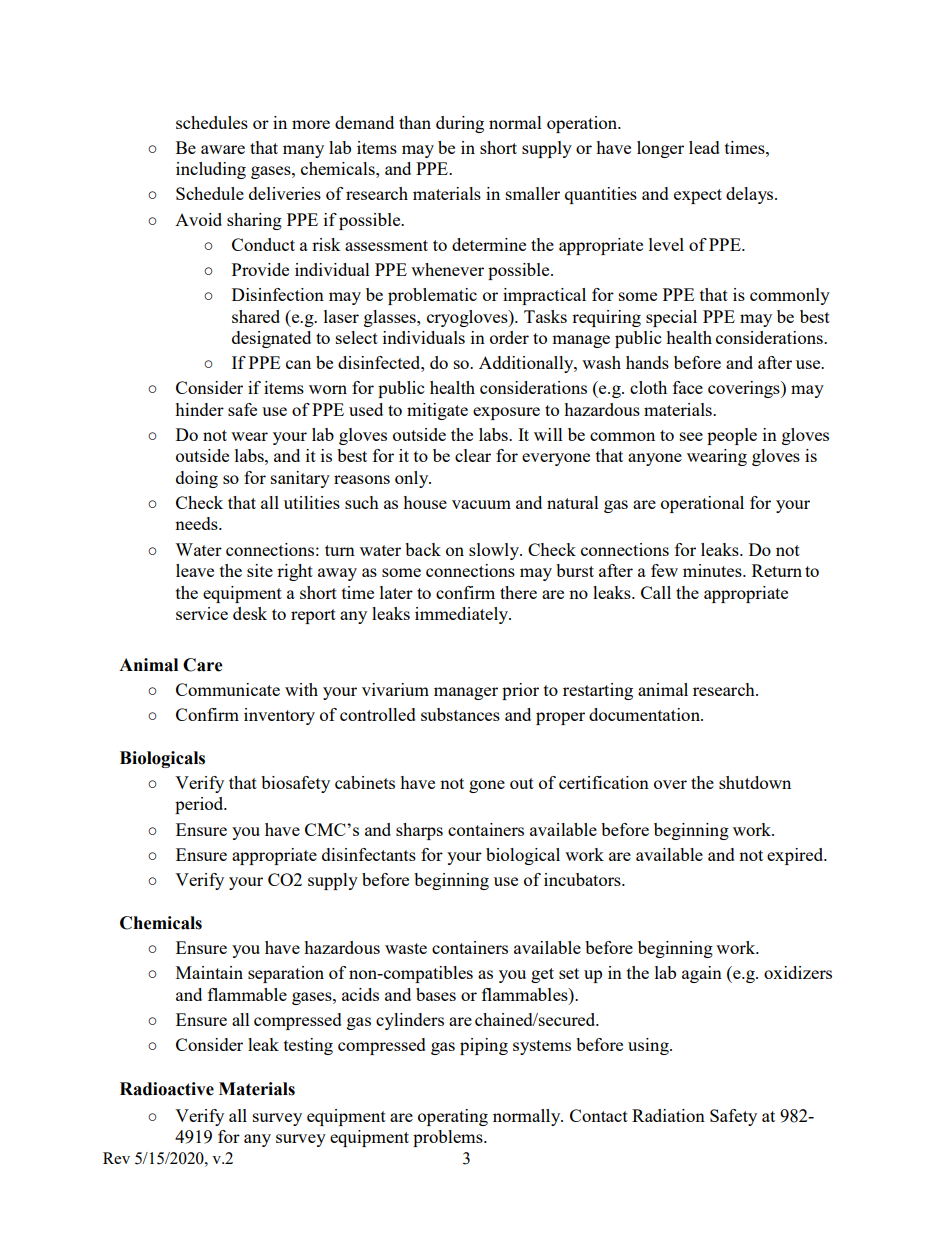 This screenshot has height=1233, width=952. Describe the element at coordinates (460, 124) in the screenshot. I see `during` at that location.
